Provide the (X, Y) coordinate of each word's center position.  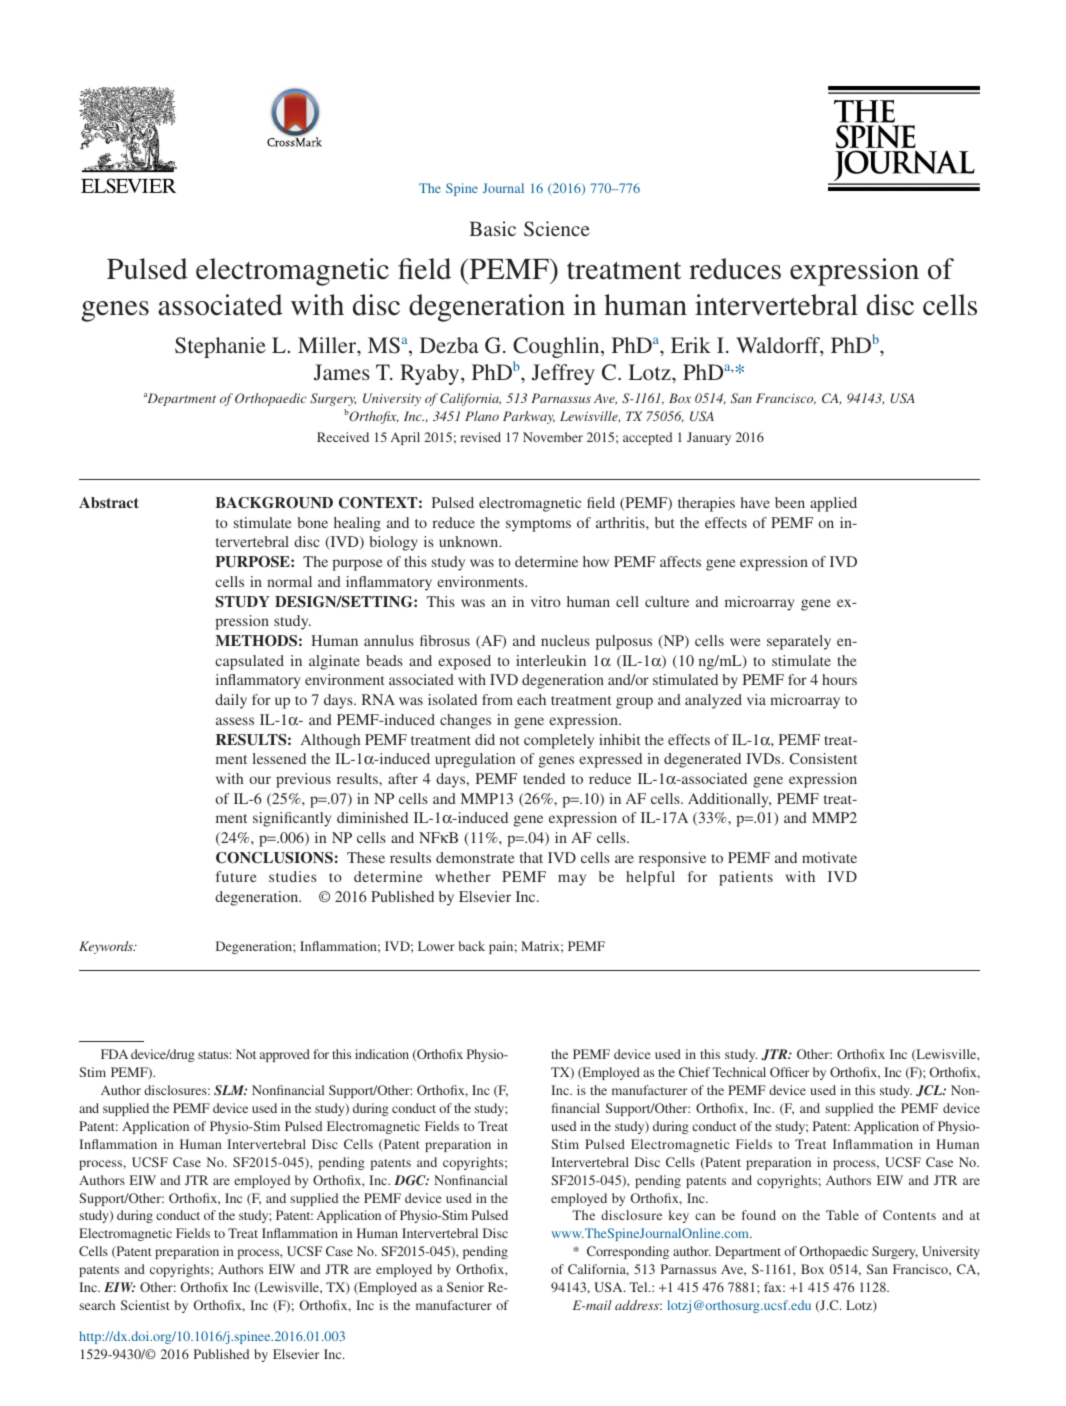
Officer (789, 1072)
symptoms (538, 525)
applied (833, 504)
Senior (465, 1287)
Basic (492, 228)
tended (544, 778)
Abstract (109, 502)
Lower (436, 946)
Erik (691, 345)
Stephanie (220, 347)
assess (235, 721)
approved (285, 1055)
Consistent (823, 758)
